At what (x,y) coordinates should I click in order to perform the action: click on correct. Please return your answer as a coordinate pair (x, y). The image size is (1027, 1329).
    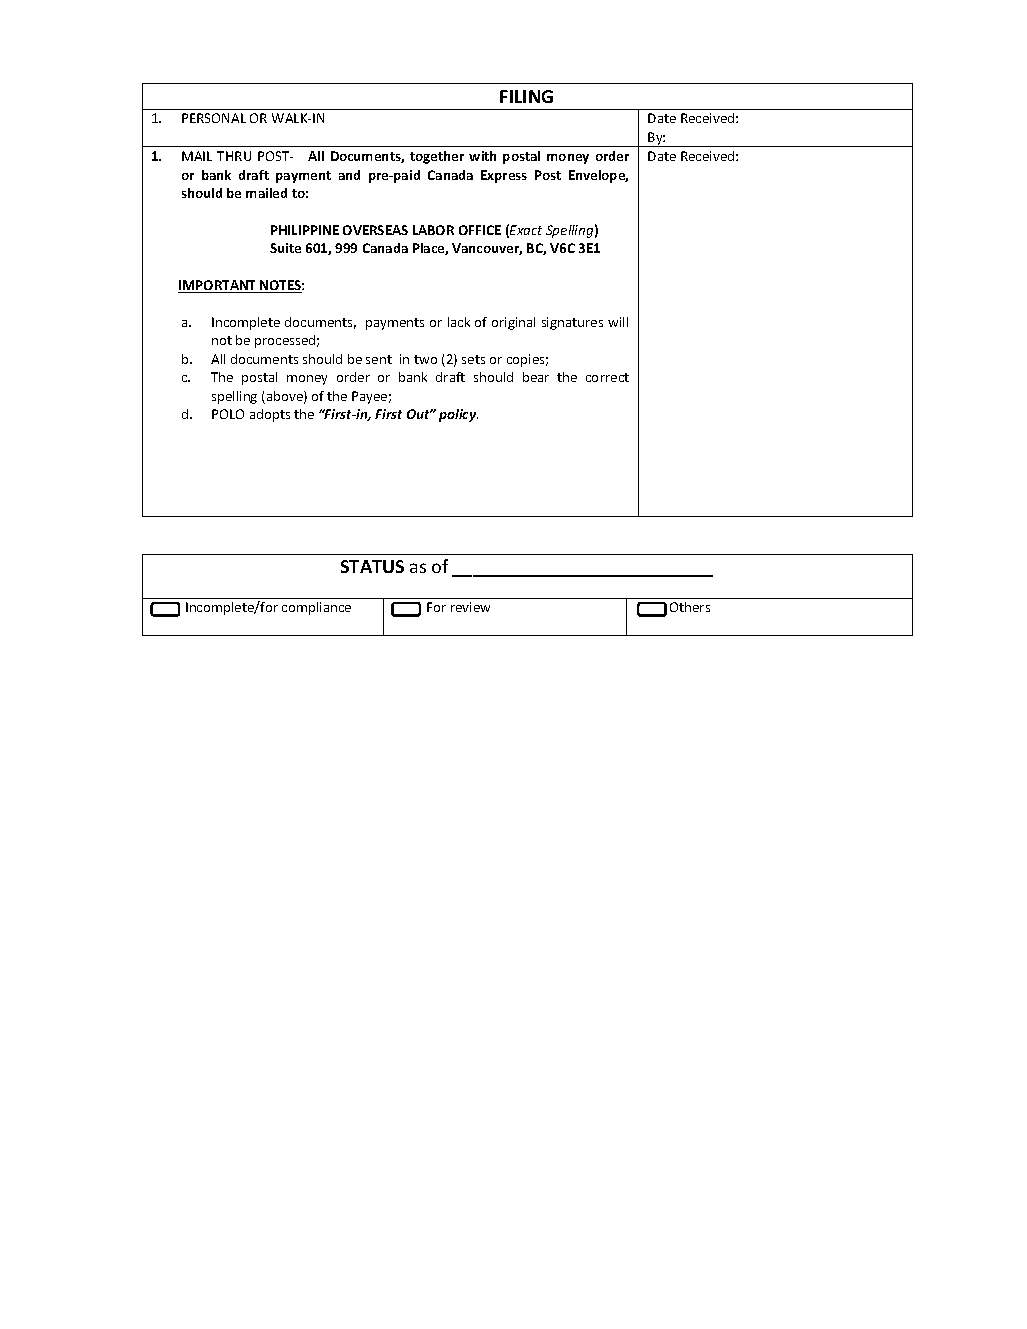
    Looking at the image, I should click on (607, 377).
